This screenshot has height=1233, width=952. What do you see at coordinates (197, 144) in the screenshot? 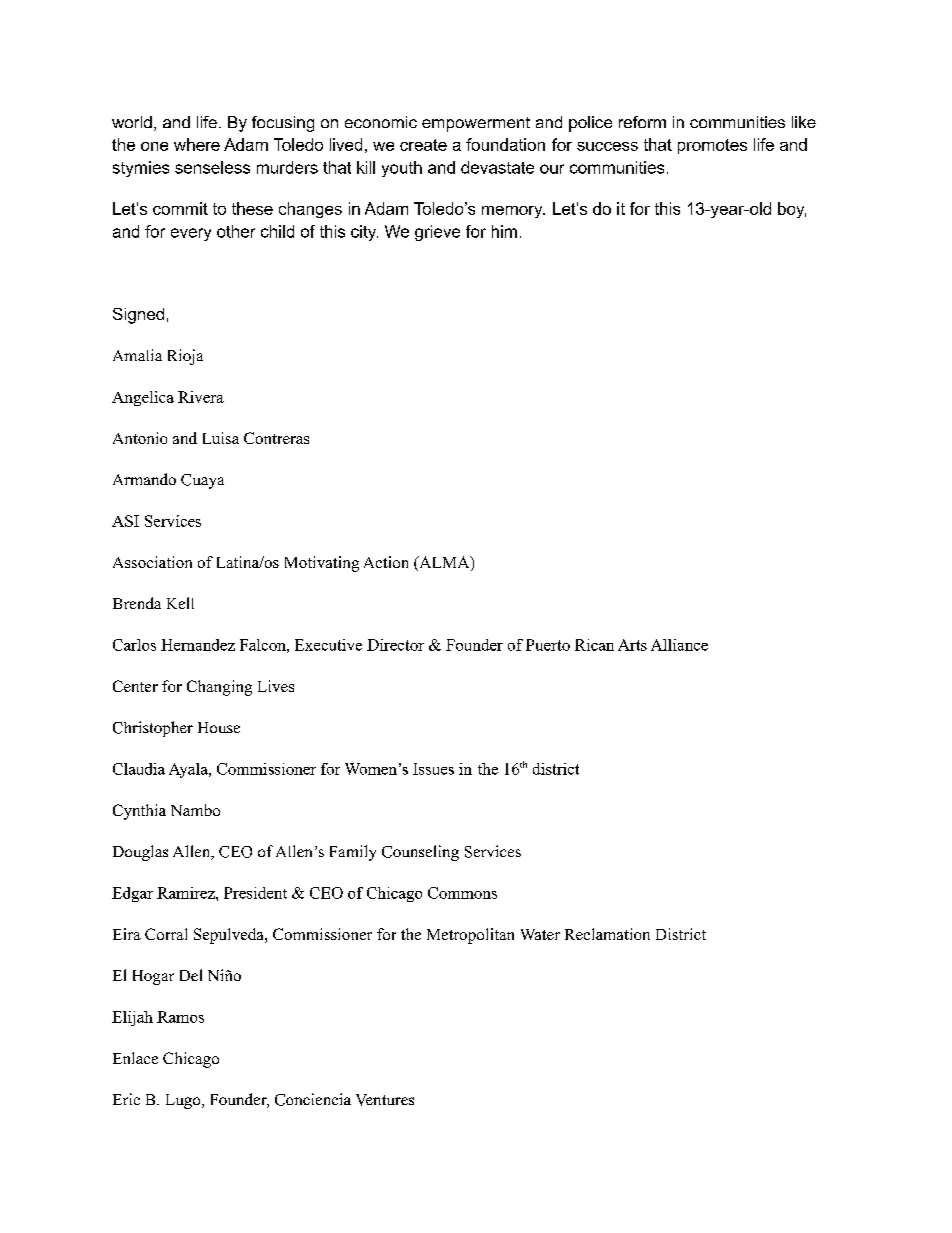
I see `where` at bounding box center [197, 144].
